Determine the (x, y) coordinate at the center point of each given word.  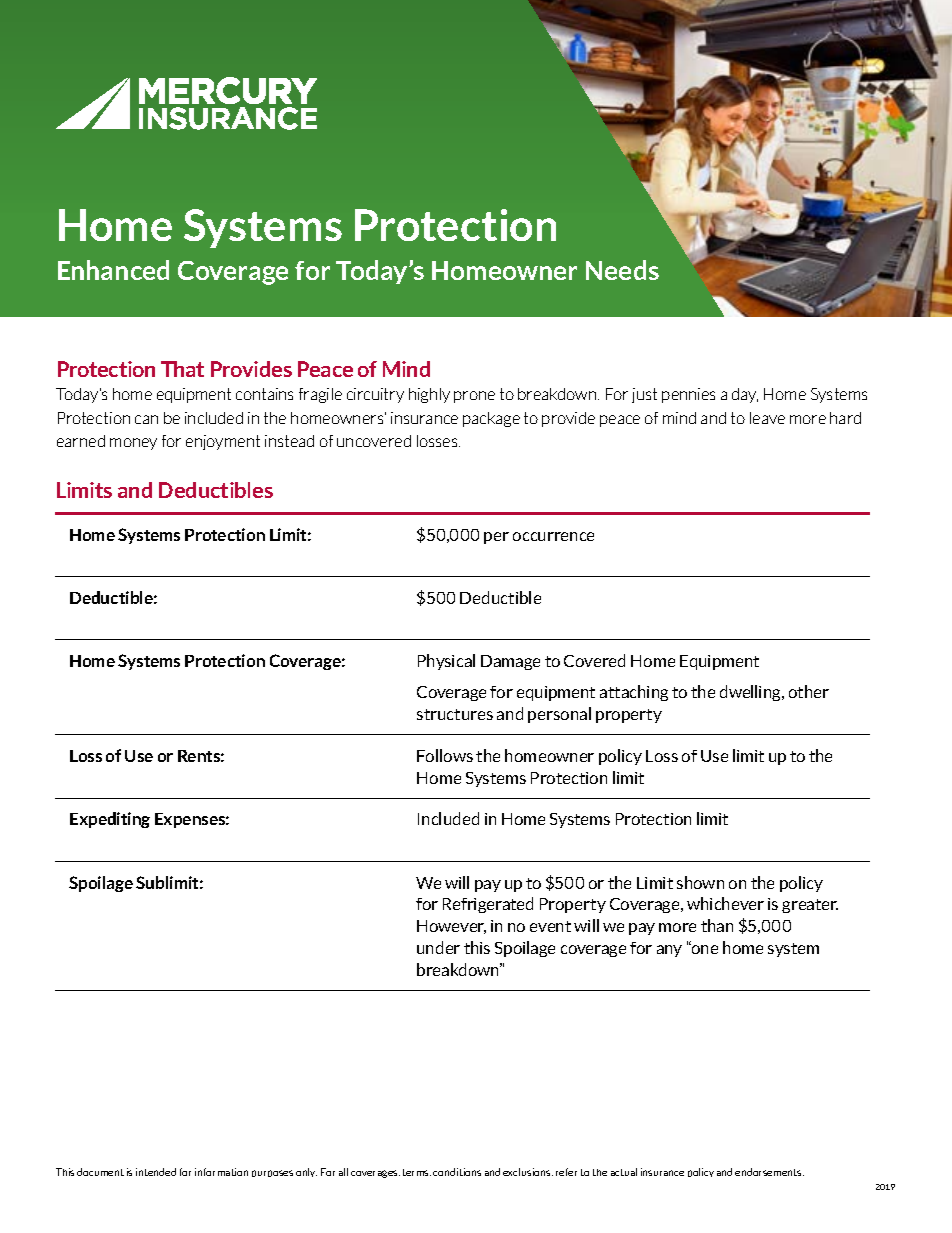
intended (156, 1172)
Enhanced (113, 270)
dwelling (752, 693)
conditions (457, 1172)
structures (455, 714)
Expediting (110, 820)
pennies (688, 395)
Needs (622, 270)
